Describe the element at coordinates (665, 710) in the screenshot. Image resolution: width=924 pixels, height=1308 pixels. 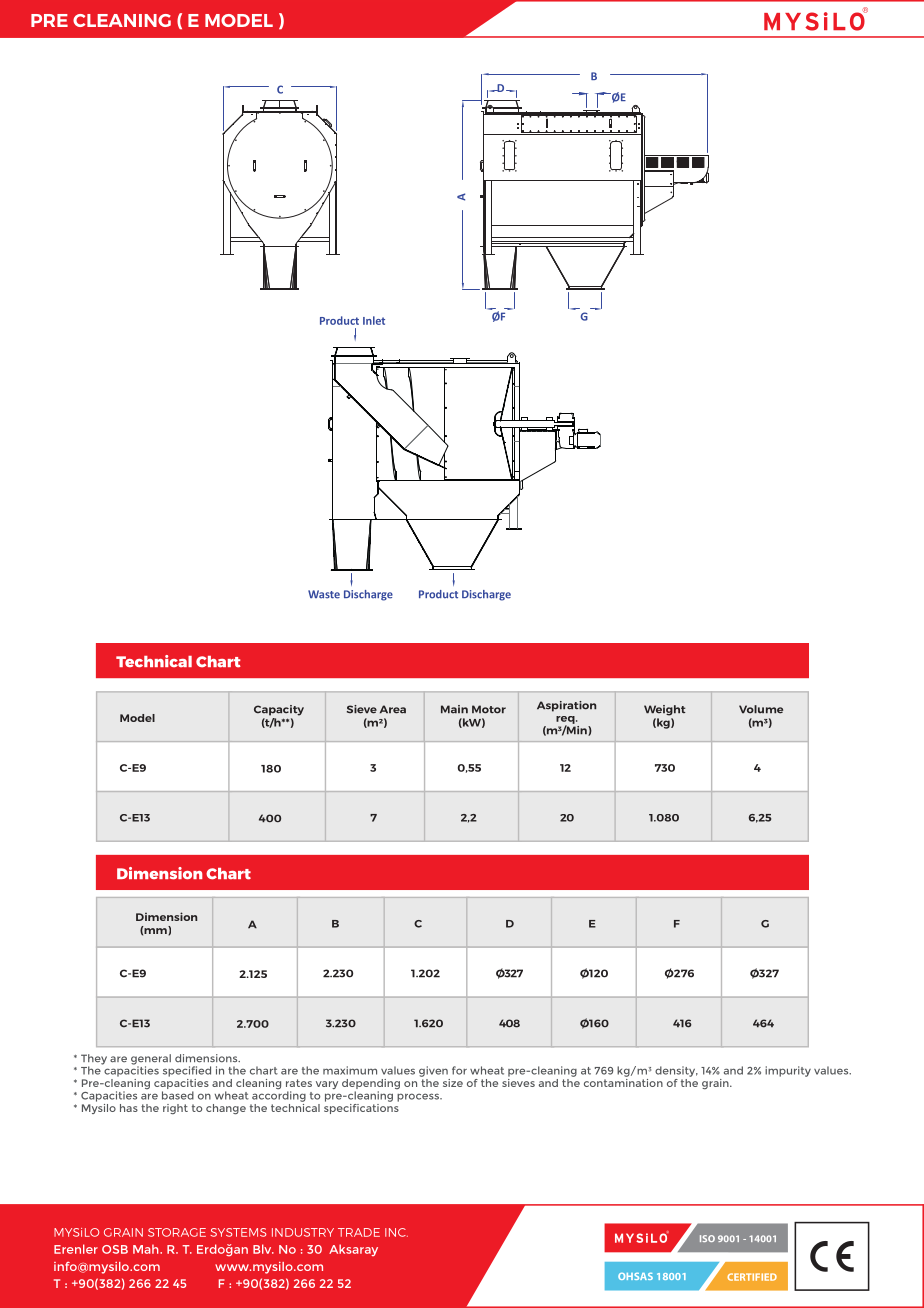
I see `Weight` at that location.
